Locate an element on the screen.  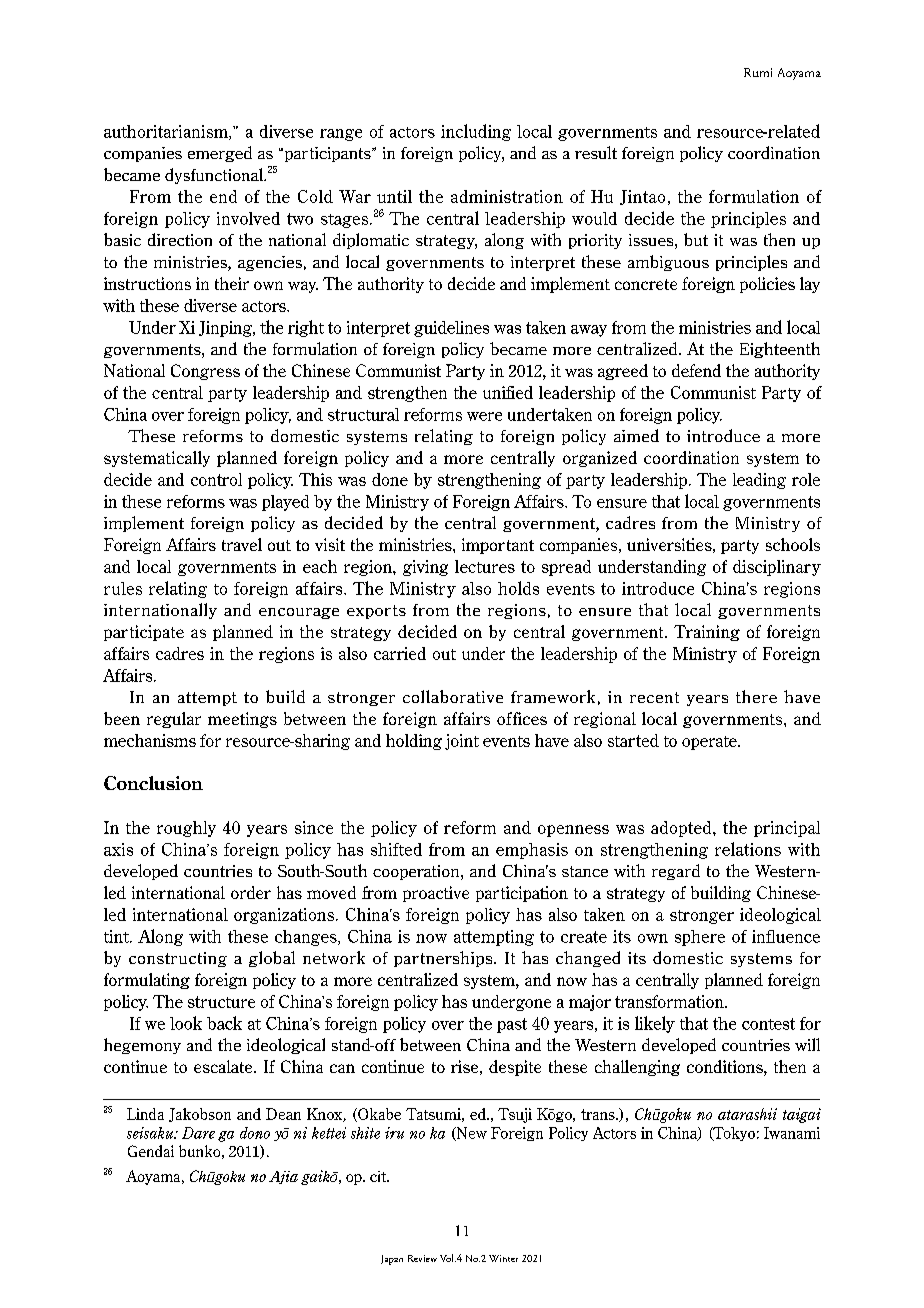
done is located at coordinates (390, 479).
